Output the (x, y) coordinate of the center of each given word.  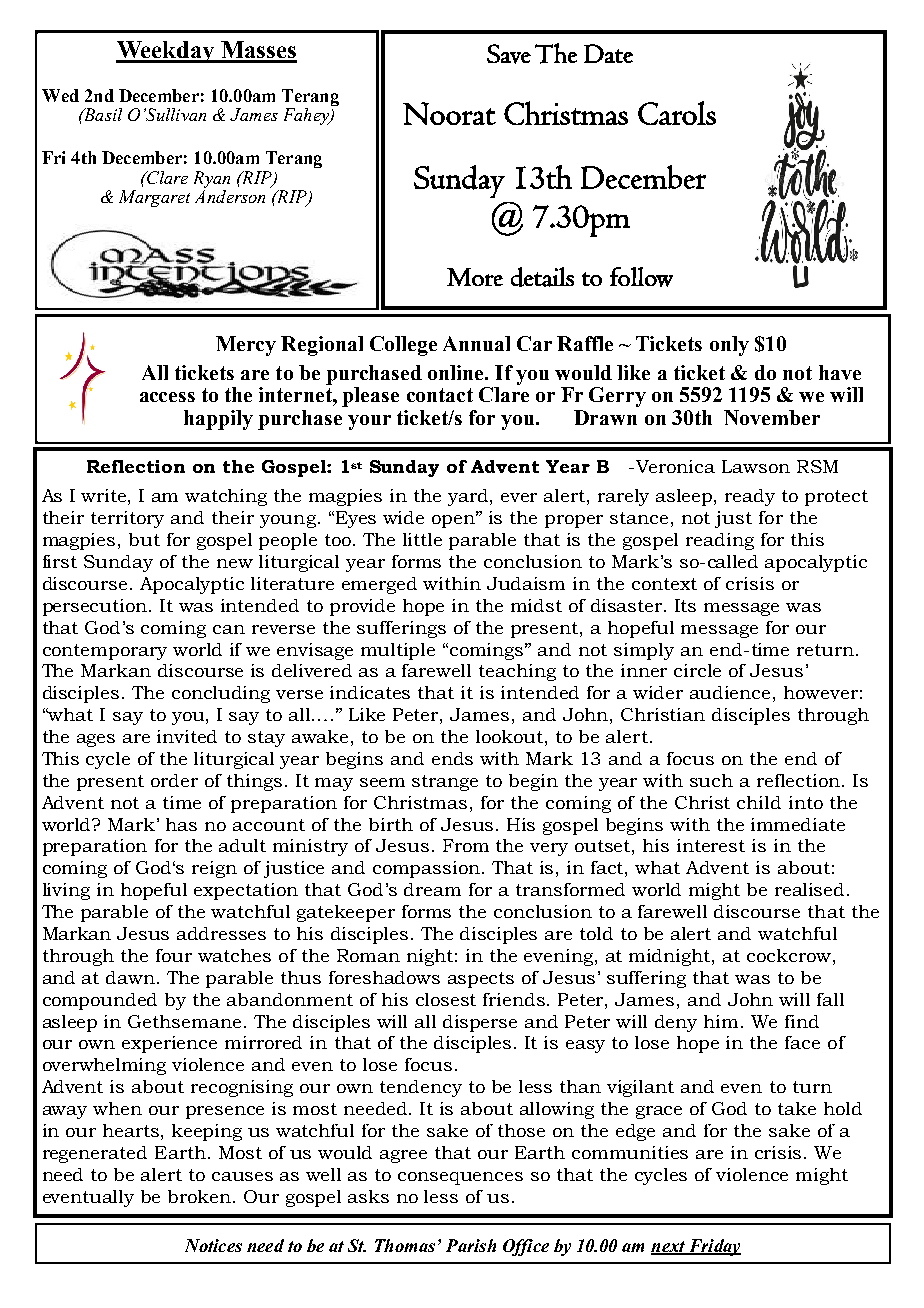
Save (509, 54)
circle (697, 670)
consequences (460, 1178)
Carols (677, 113)
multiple (398, 651)
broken (201, 1196)
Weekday (166, 52)
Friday (713, 1247)
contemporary (105, 652)
